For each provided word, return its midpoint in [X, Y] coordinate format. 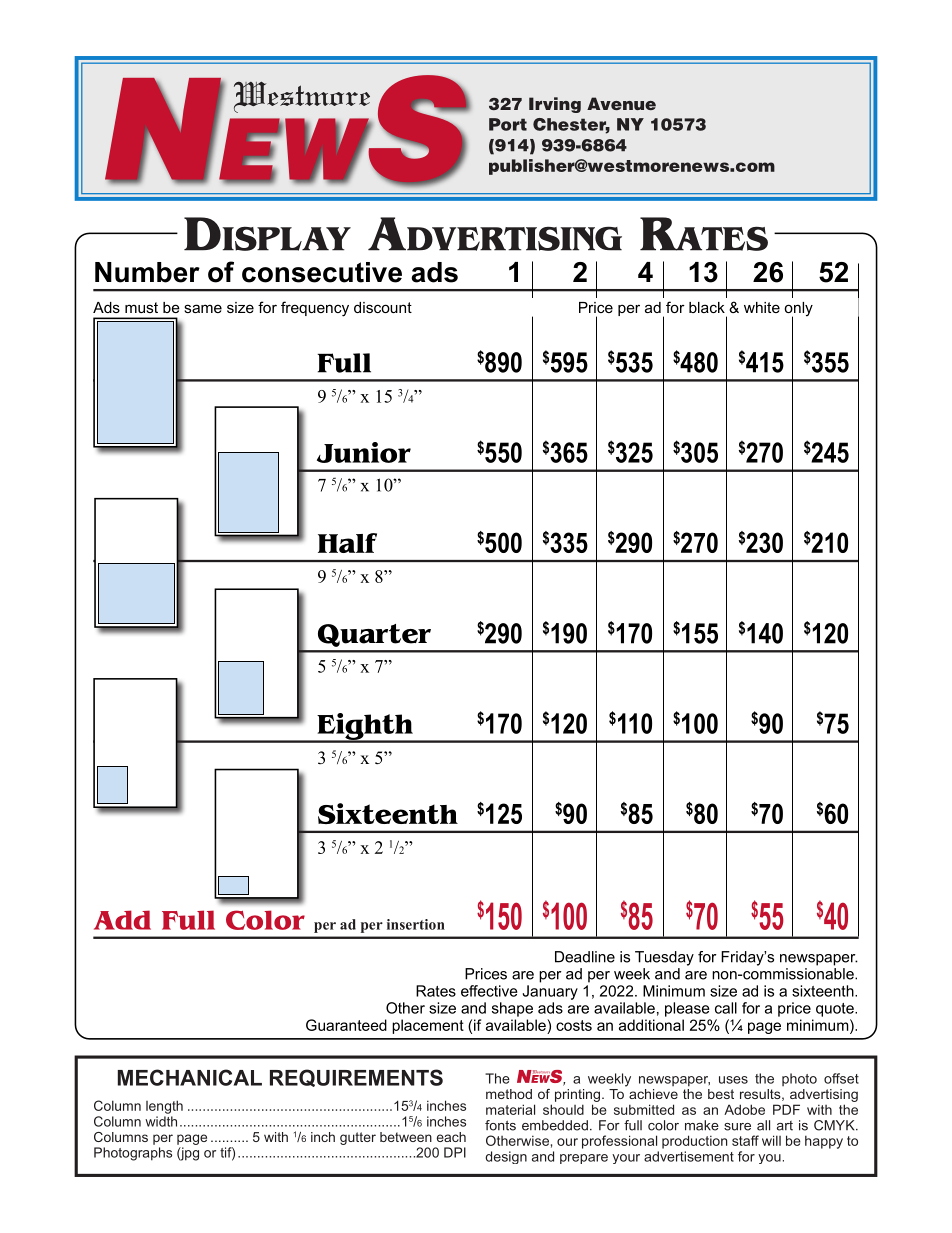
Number [147, 272]
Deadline [585, 957]
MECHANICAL [190, 1077]
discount [383, 307]
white [762, 307]
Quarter [374, 635]
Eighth [365, 727]
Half [347, 543]
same [203, 308]
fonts [500, 1125]
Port [508, 124]
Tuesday [664, 958]
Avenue [621, 103]
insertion [416, 924]
